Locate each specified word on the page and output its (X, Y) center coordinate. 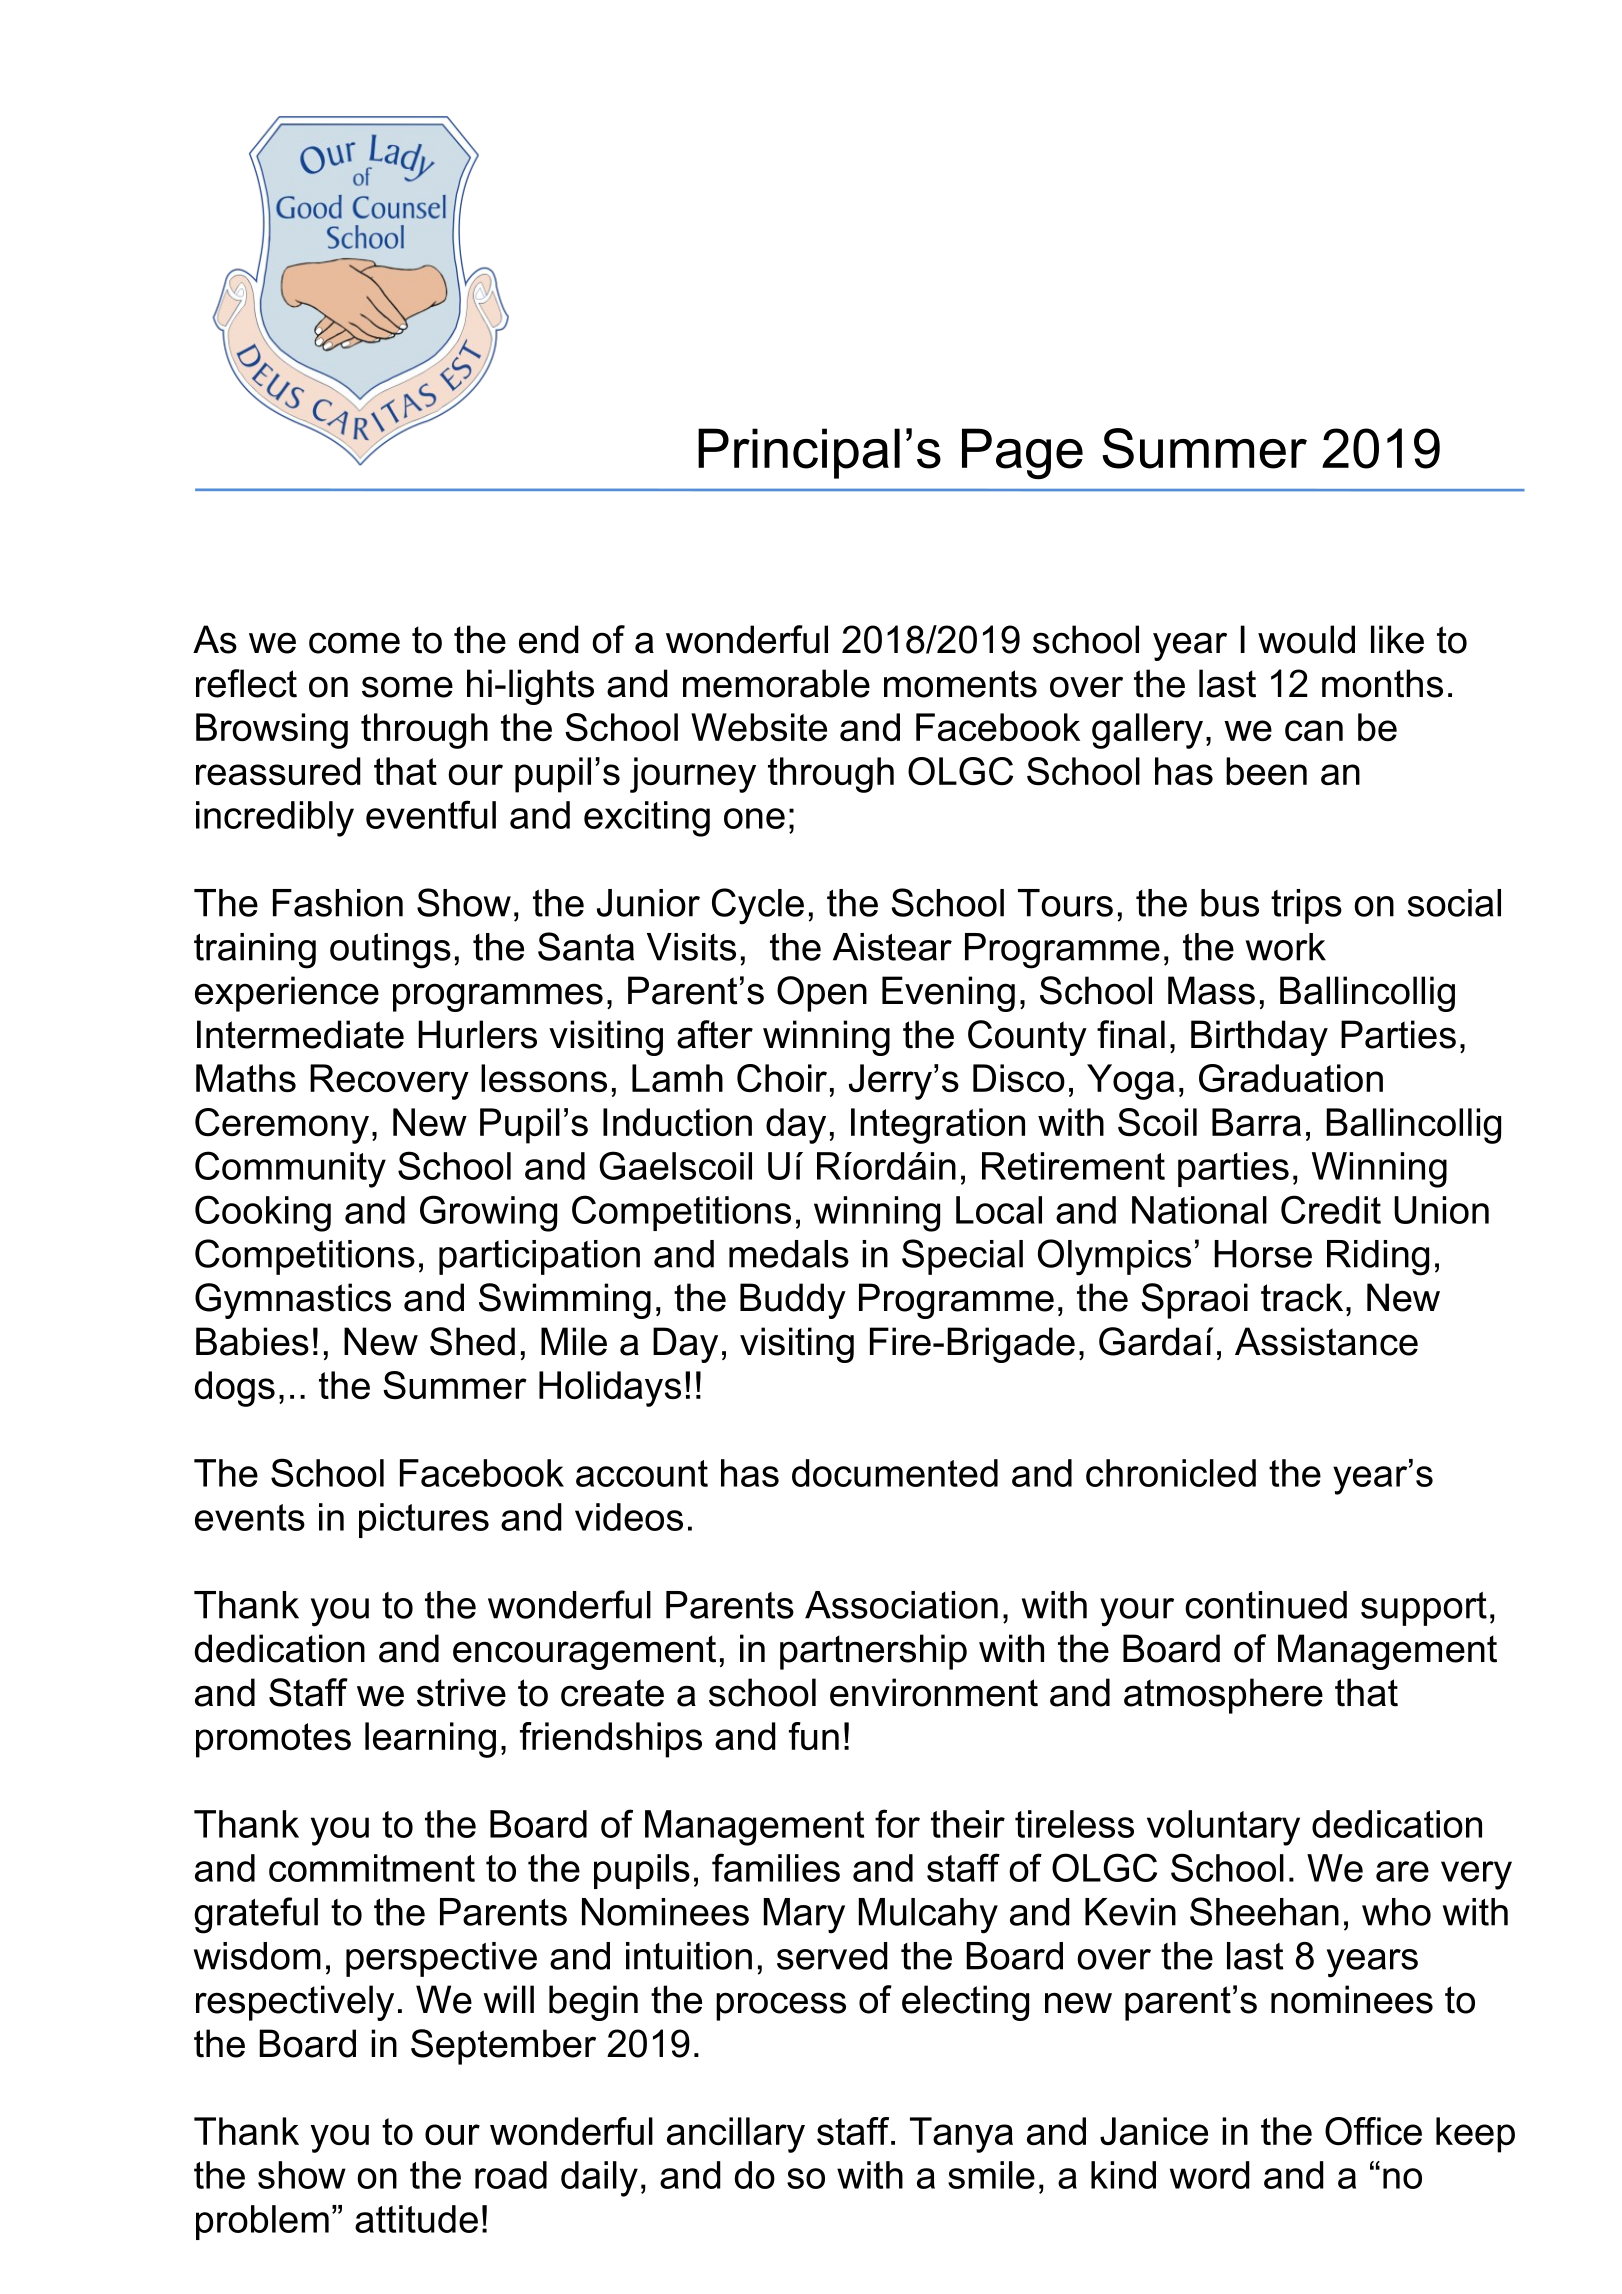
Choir (782, 1078)
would (1306, 639)
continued (1266, 1605)
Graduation (1291, 1078)
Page (1022, 454)
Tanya (961, 2135)
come (354, 643)
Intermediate (300, 1034)
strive (461, 1692)
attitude (416, 2219)
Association (901, 1605)
